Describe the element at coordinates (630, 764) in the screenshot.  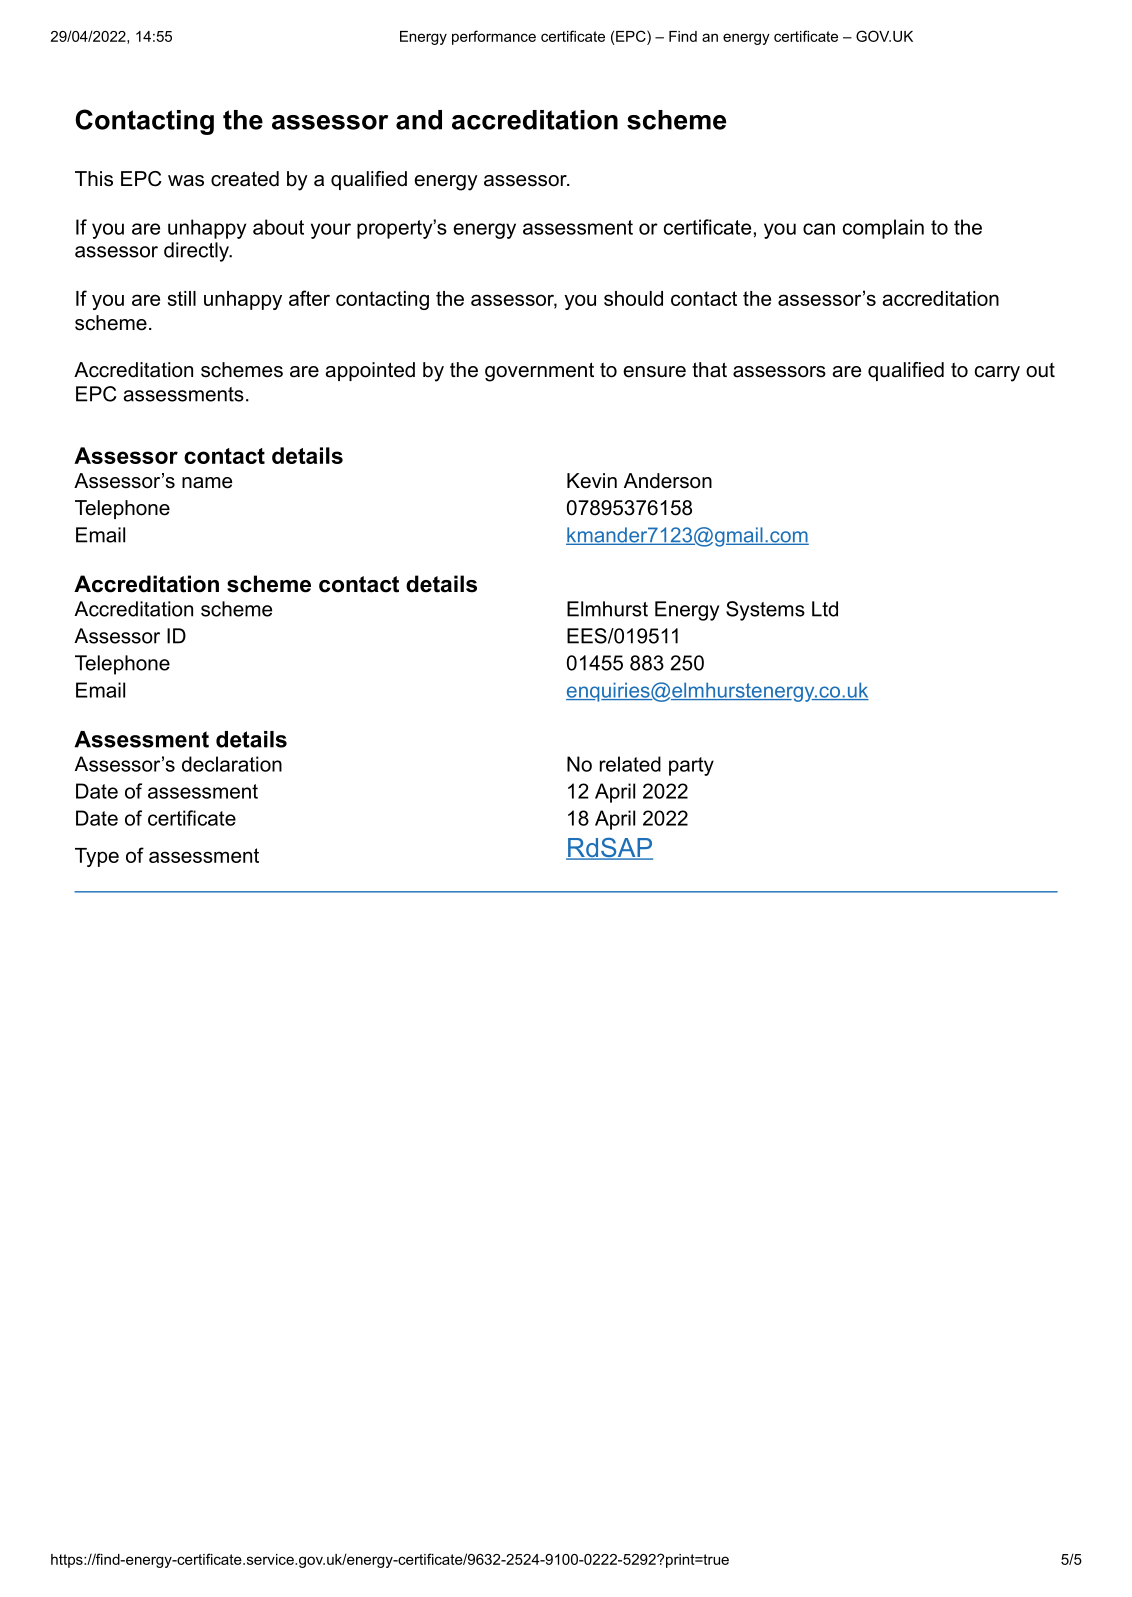
I see `related` at that location.
